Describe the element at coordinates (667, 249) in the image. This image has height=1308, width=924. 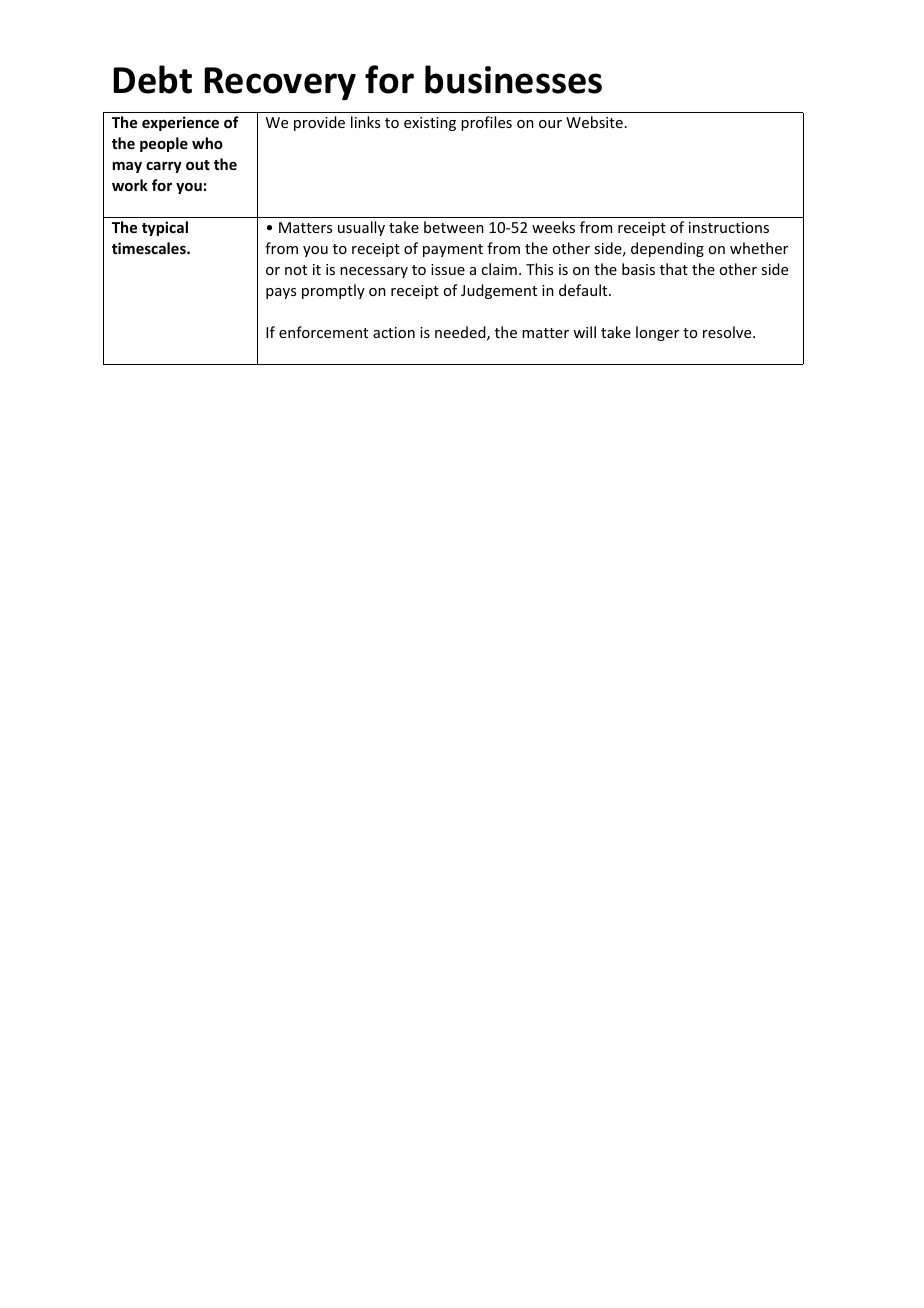
I see `depending` at that location.
